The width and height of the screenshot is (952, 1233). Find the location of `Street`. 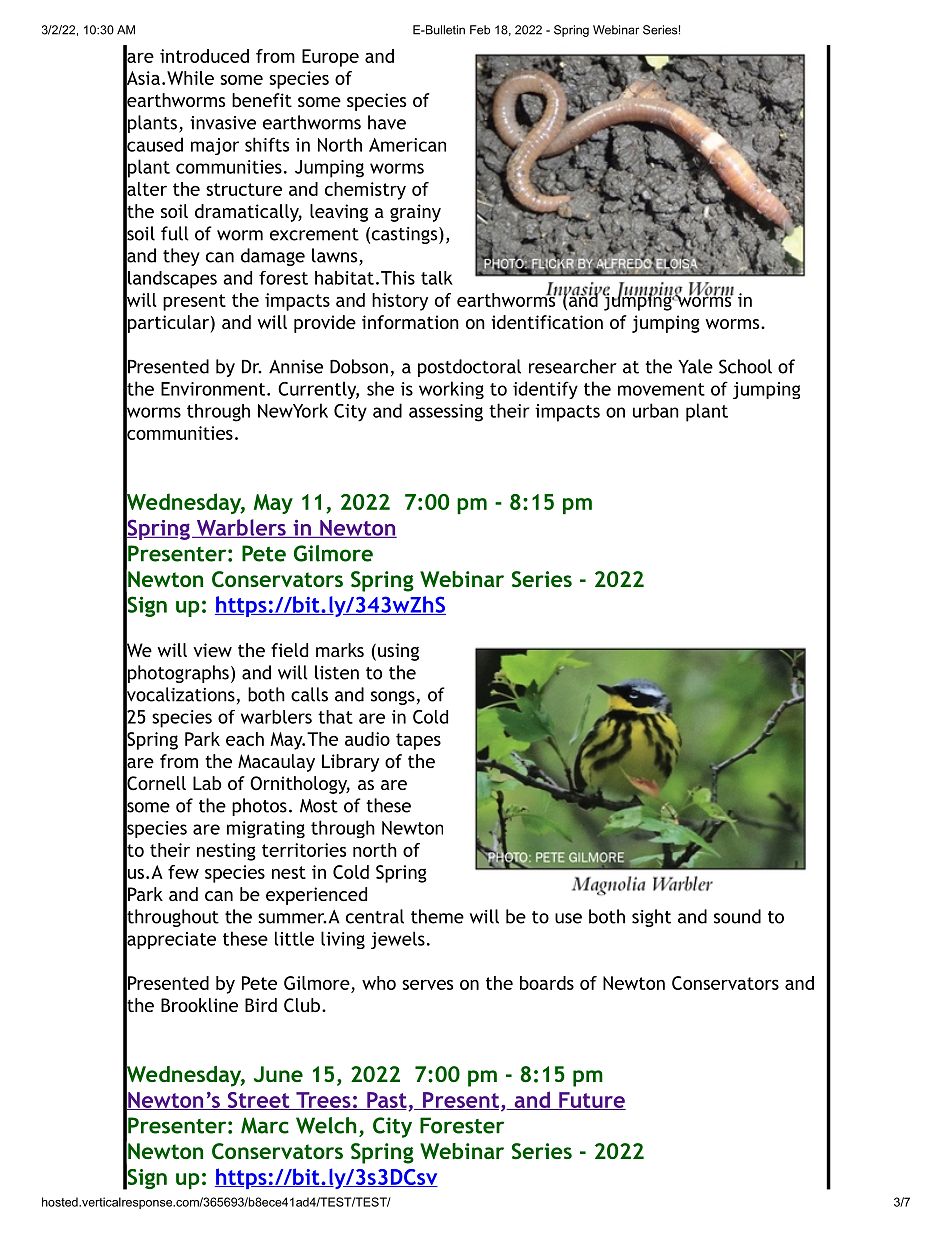

Street is located at coordinates (258, 1101).
